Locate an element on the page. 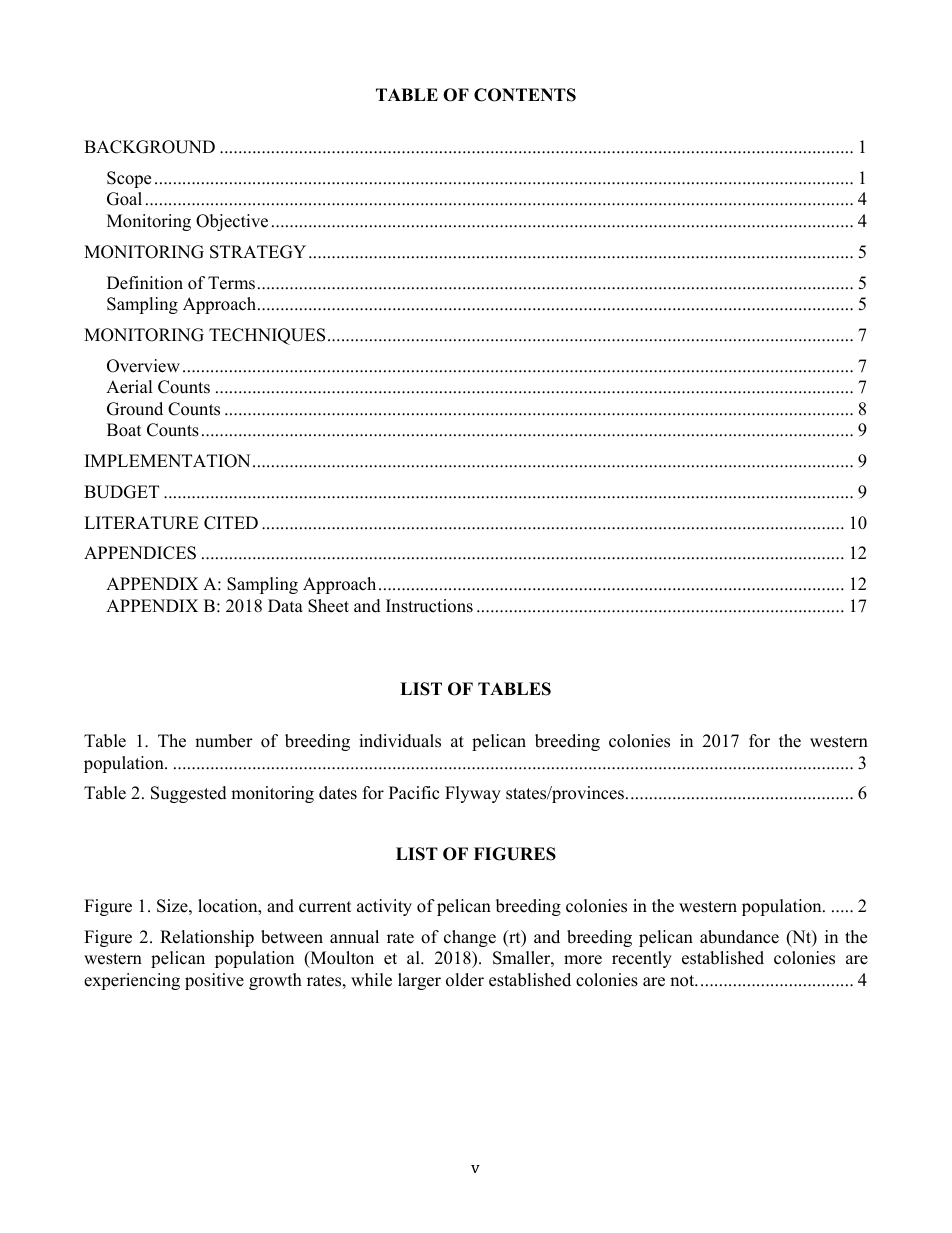 This document has width=952, height=1233. Aerial is located at coordinates (129, 387).
